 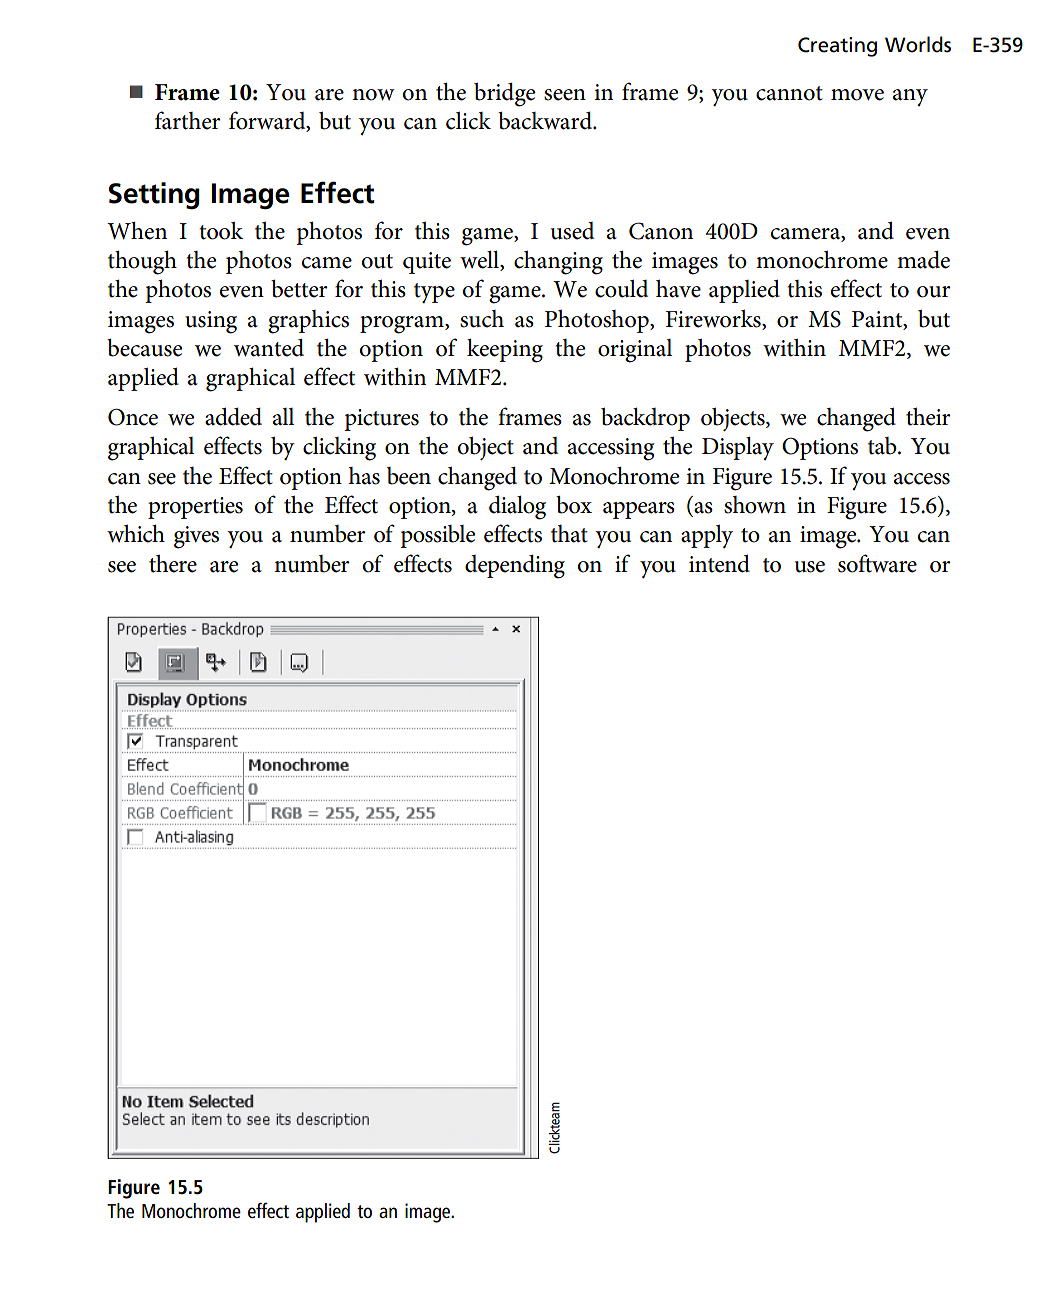 I want to click on now, so click(x=373, y=95).
